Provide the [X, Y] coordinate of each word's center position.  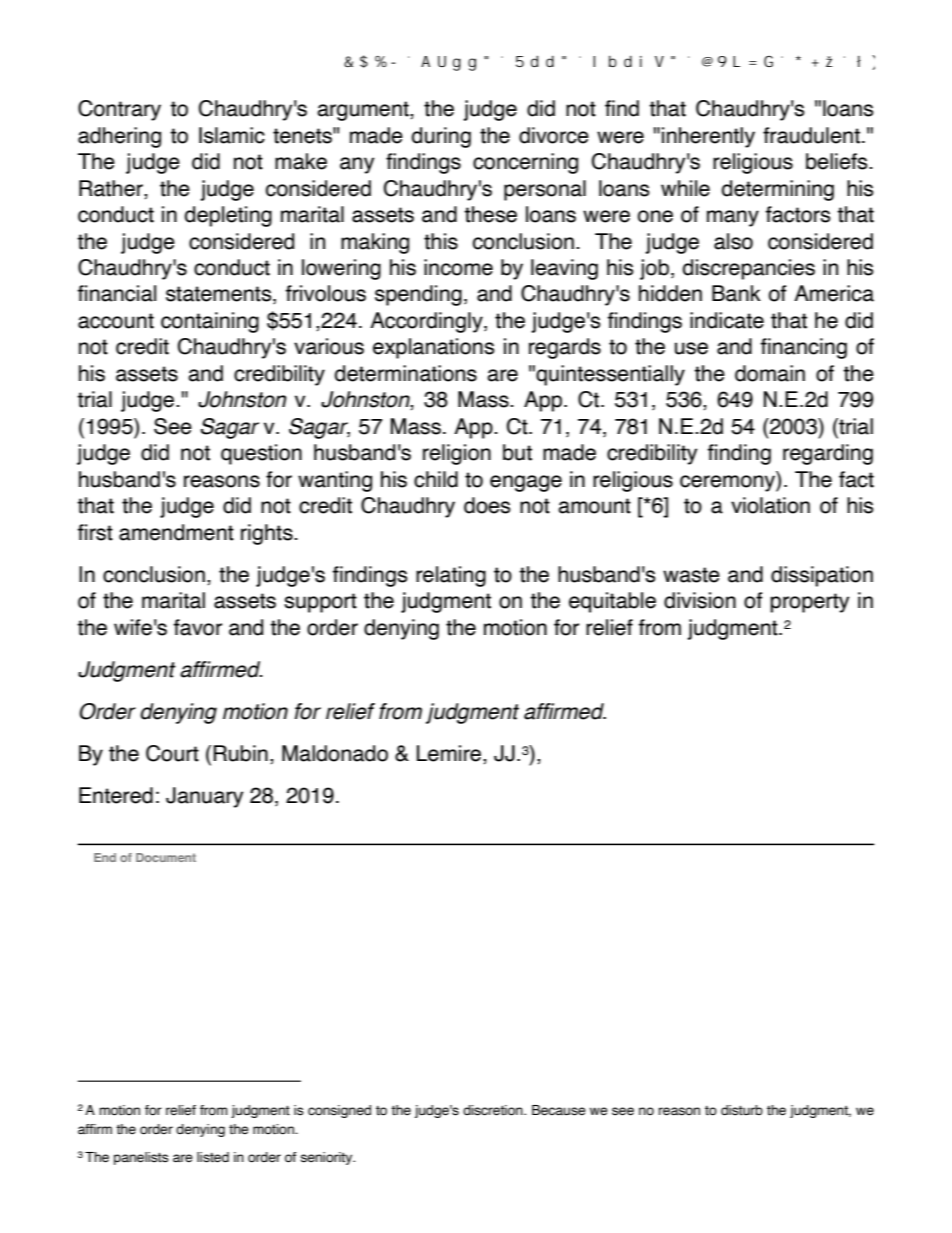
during [441, 137]
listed [213, 1157]
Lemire [450, 754]
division [700, 600]
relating [451, 576]
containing [210, 322]
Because [559, 1110]
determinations [406, 373]
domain [770, 373]
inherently [708, 137]
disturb [742, 1110]
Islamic [232, 135]
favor [198, 627]
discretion [494, 1110]
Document [166, 857]
